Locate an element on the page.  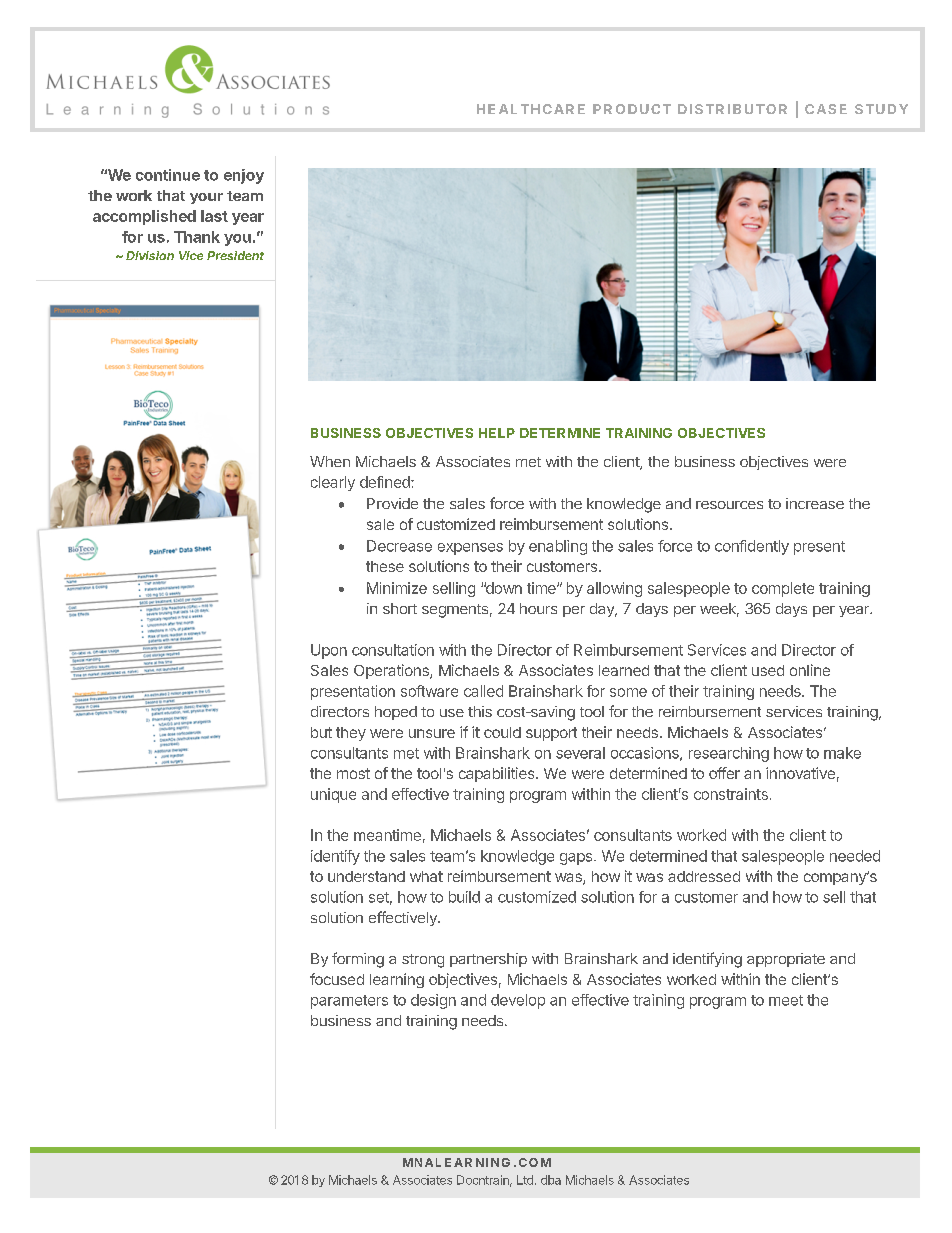
last is located at coordinates (214, 216).
